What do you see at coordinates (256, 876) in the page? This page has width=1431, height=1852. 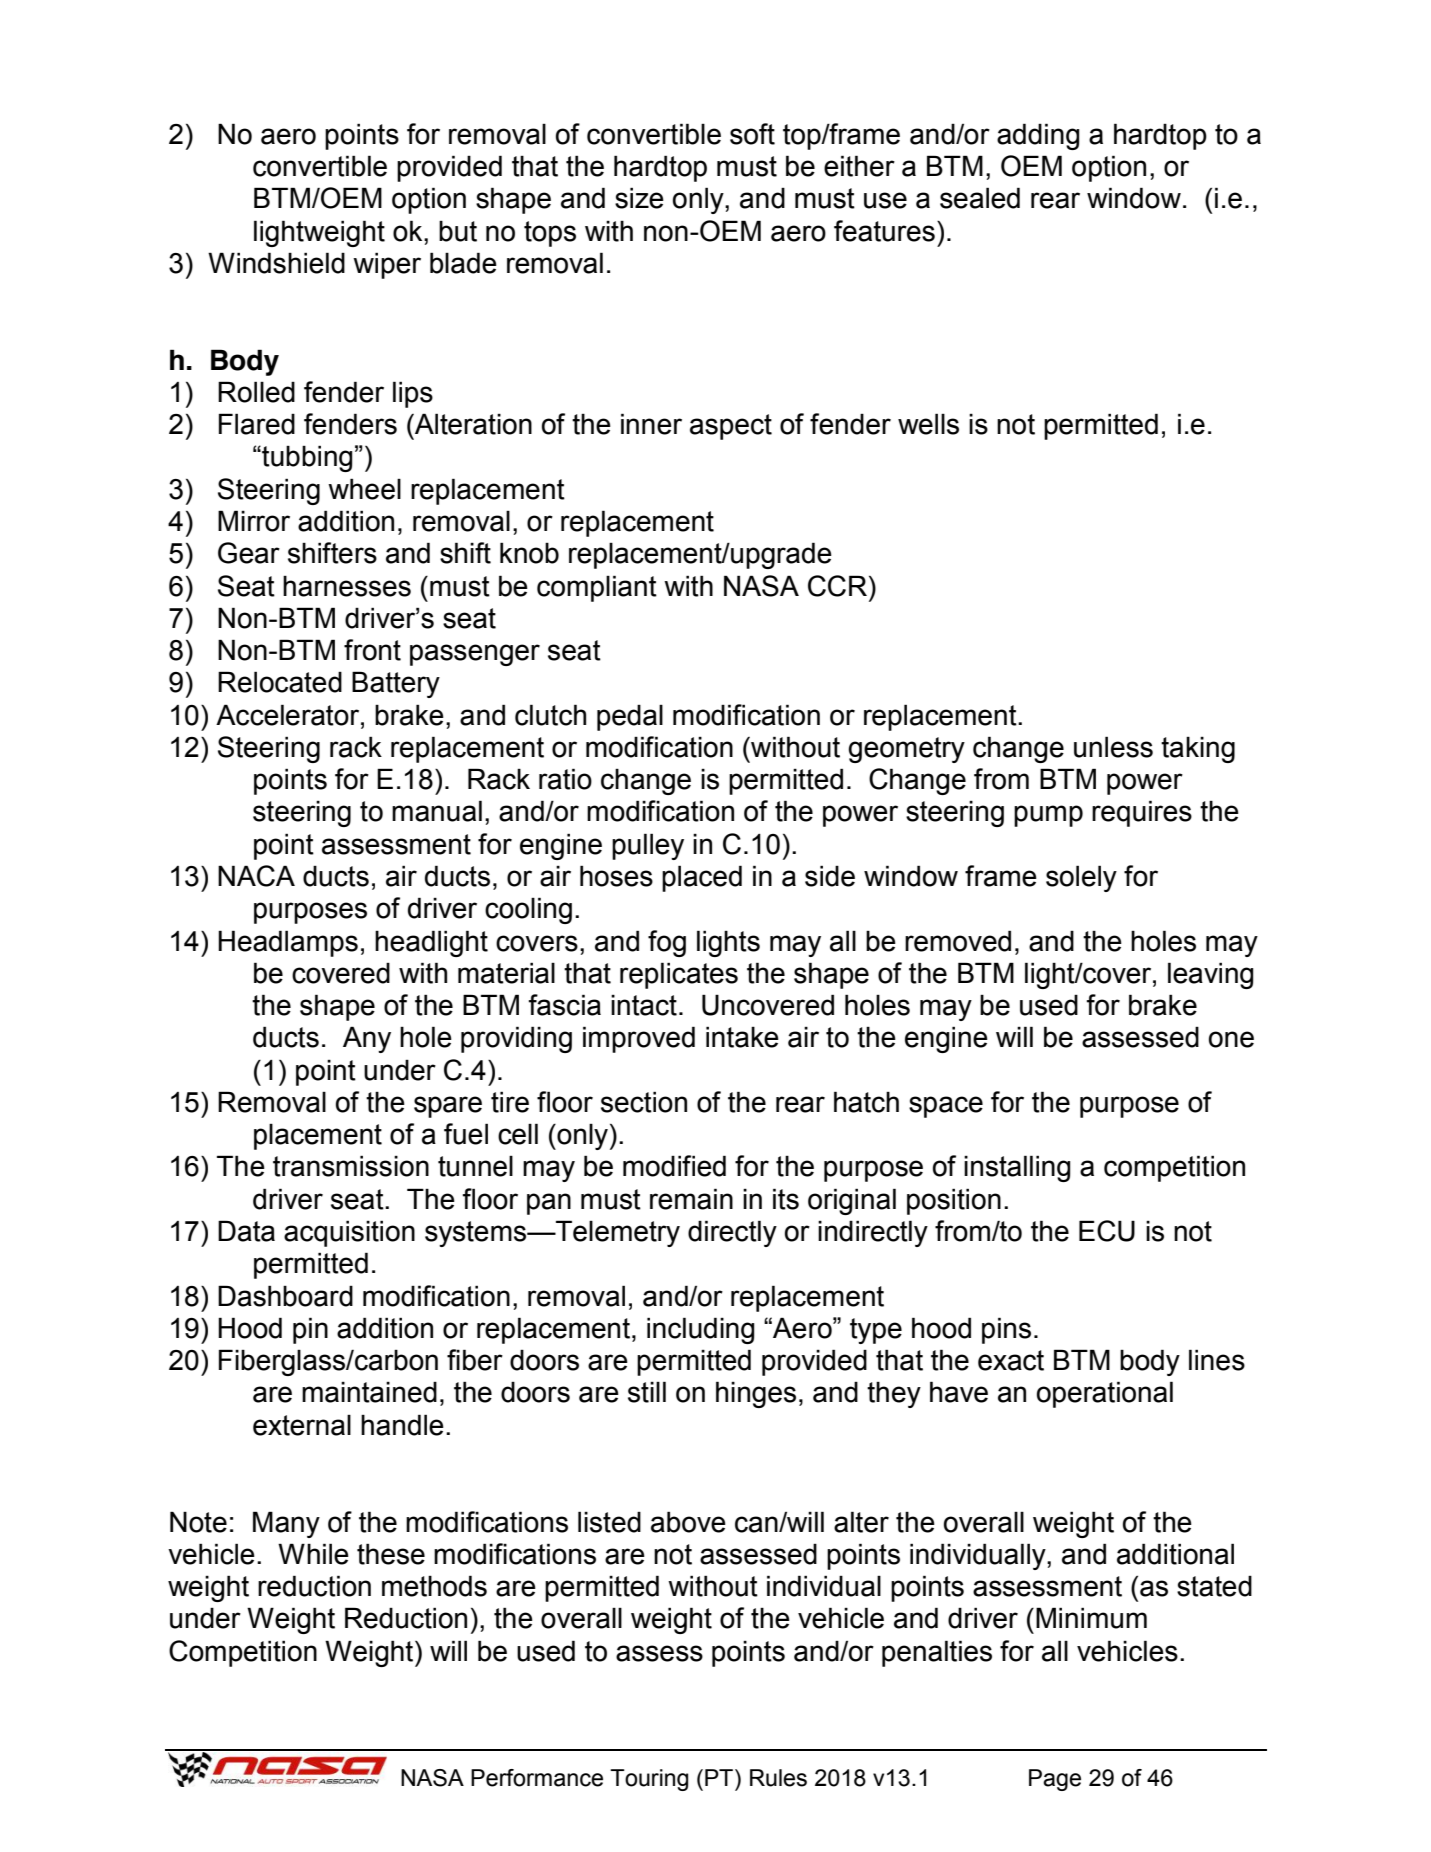 I see `NACA` at bounding box center [256, 876].
